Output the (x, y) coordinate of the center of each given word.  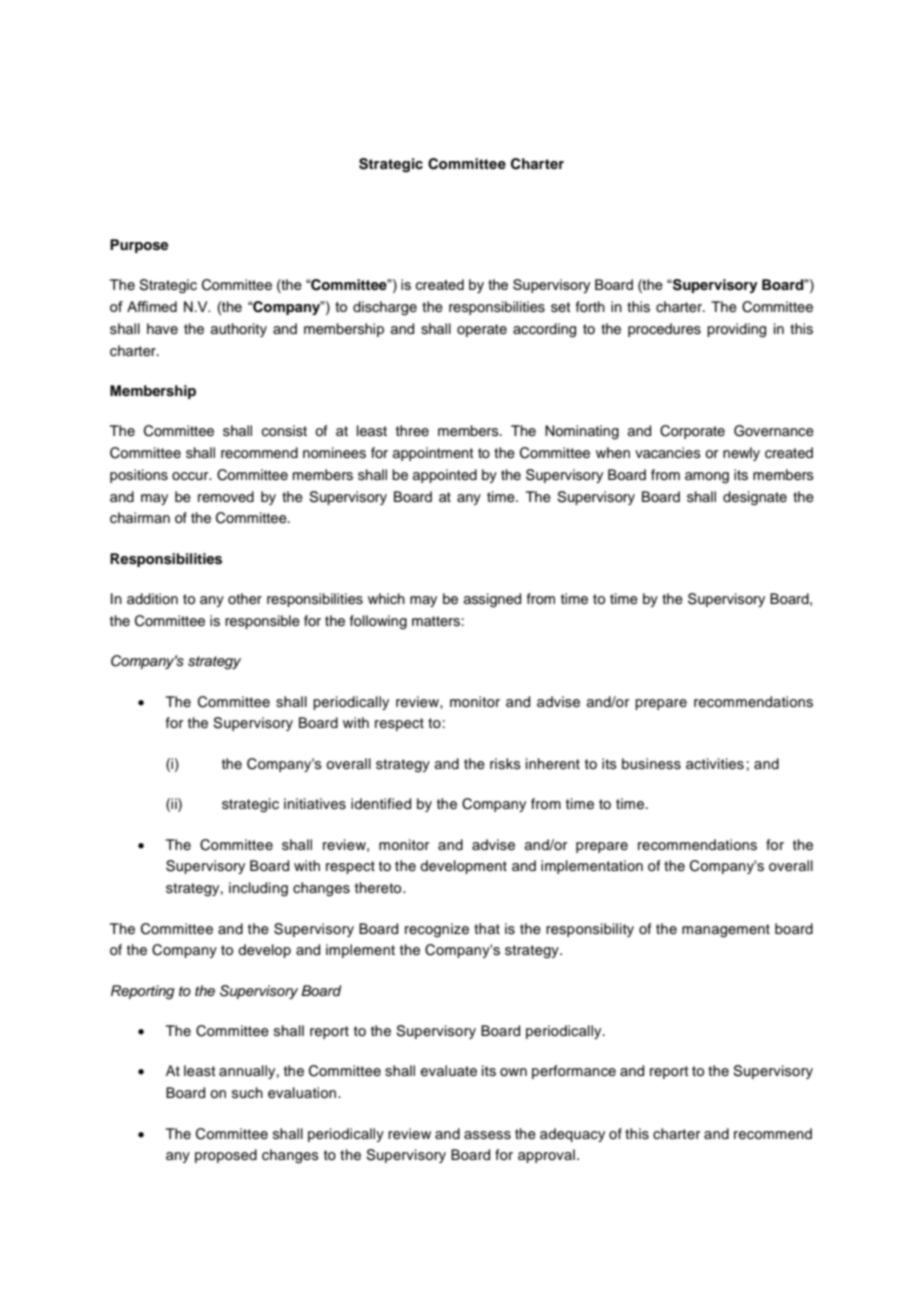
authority (239, 330)
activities (715, 764)
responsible (262, 622)
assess (487, 1135)
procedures (664, 330)
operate (482, 330)
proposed (226, 1156)
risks (505, 764)
